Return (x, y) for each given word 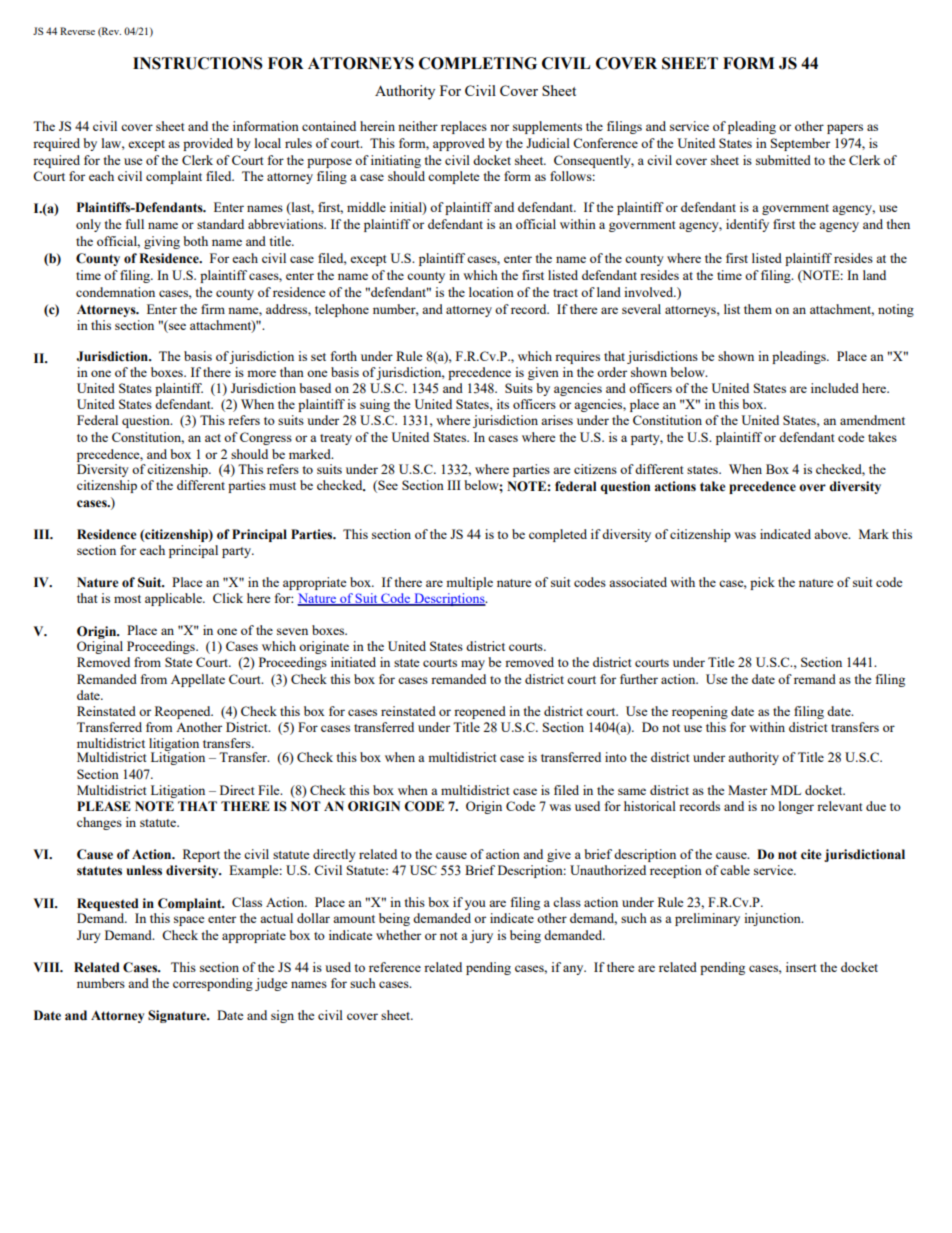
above (832, 534)
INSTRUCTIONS (198, 63)
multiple (469, 583)
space (189, 921)
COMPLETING (478, 63)
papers (845, 129)
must (282, 486)
